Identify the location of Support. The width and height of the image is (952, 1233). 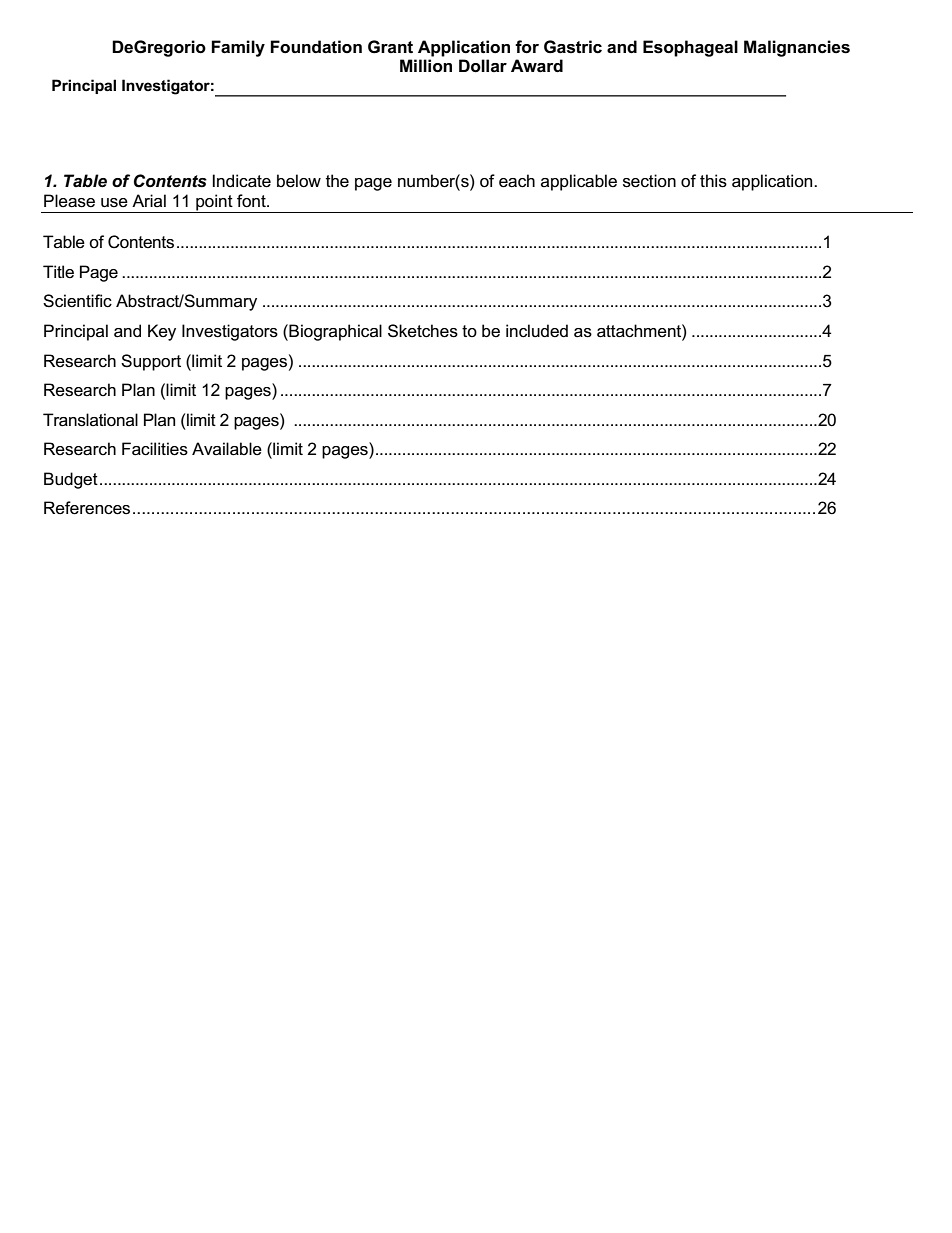
(151, 362).
